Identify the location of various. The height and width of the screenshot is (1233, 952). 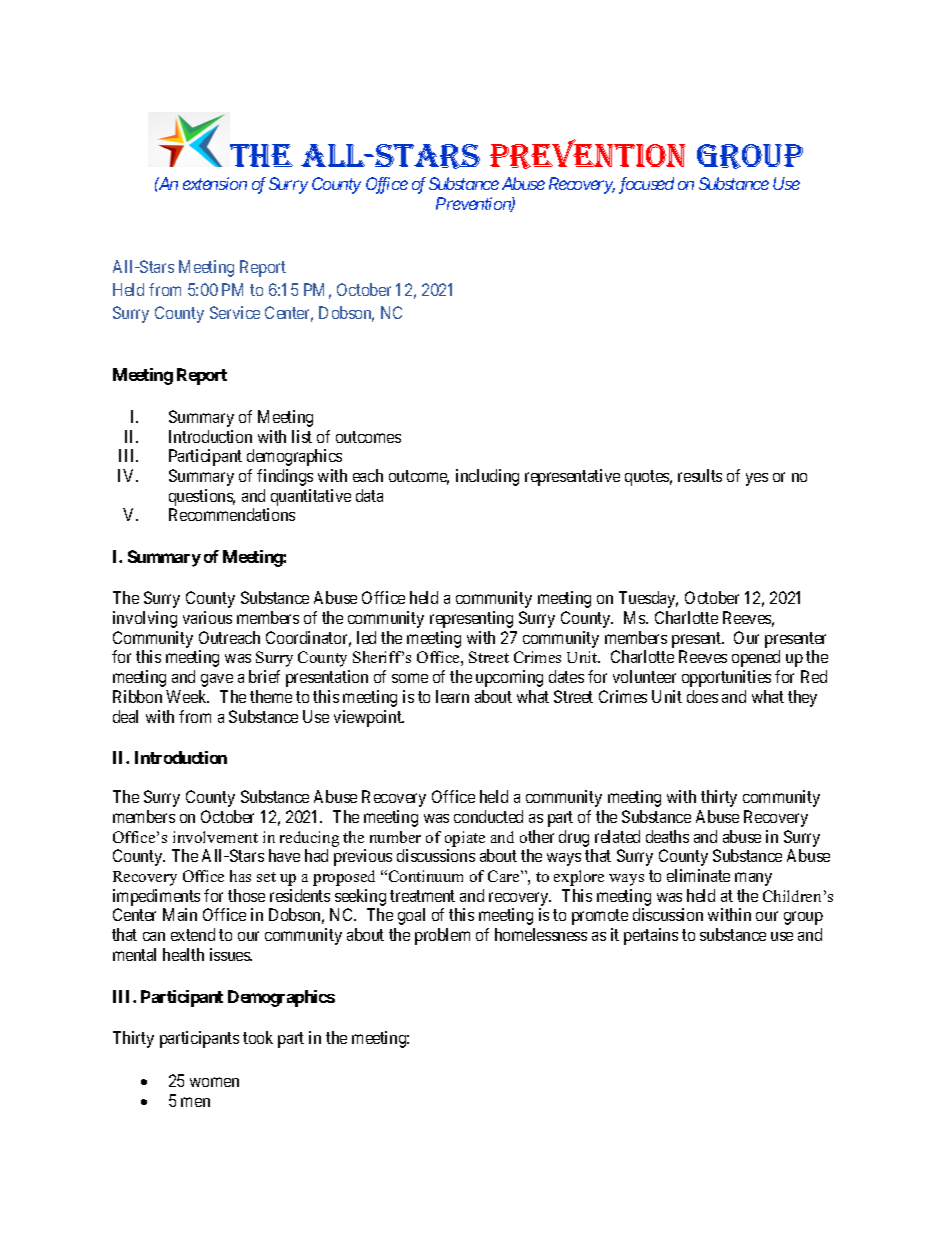
(207, 617).
